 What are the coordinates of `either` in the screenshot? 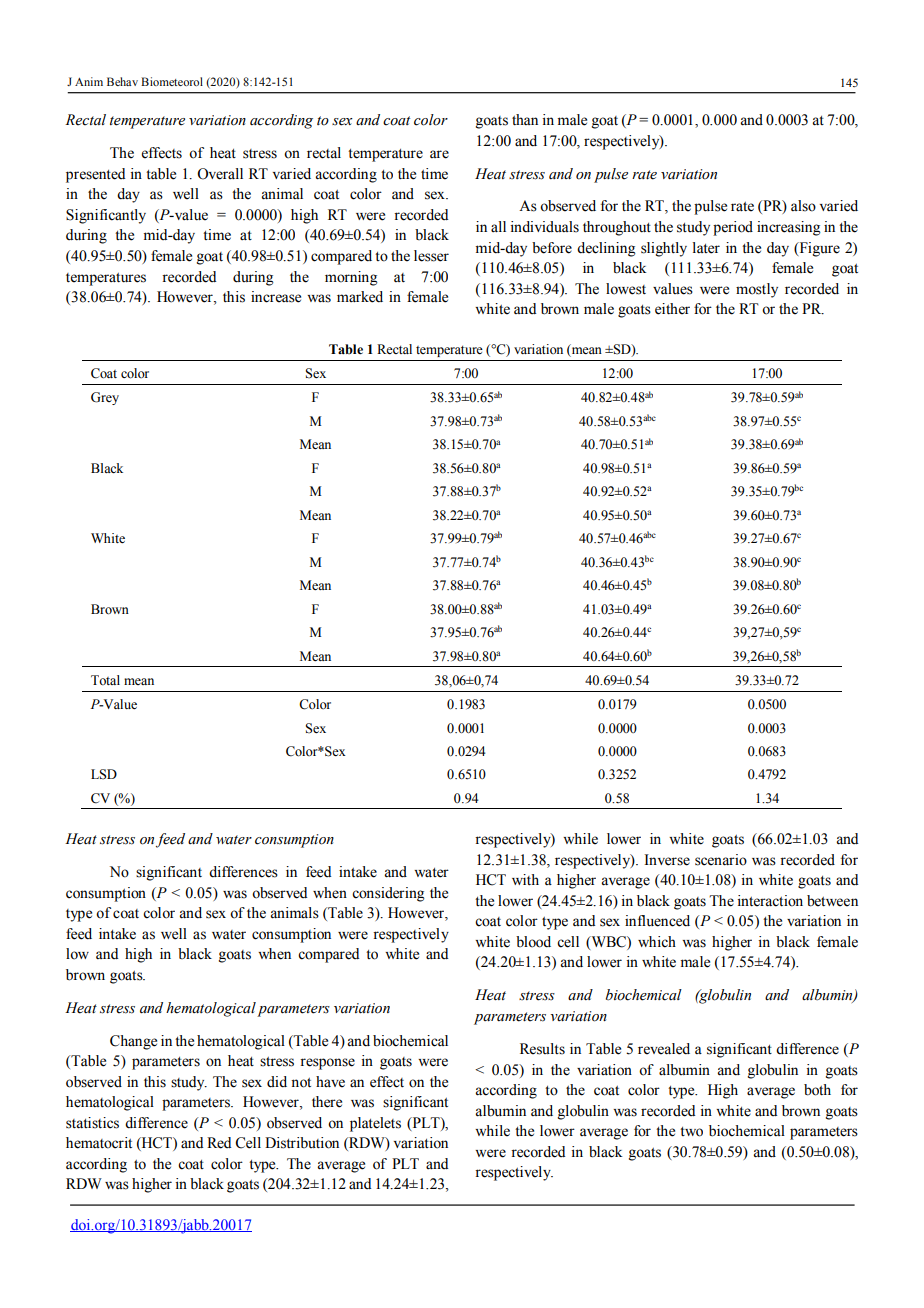 It's located at (672, 309).
